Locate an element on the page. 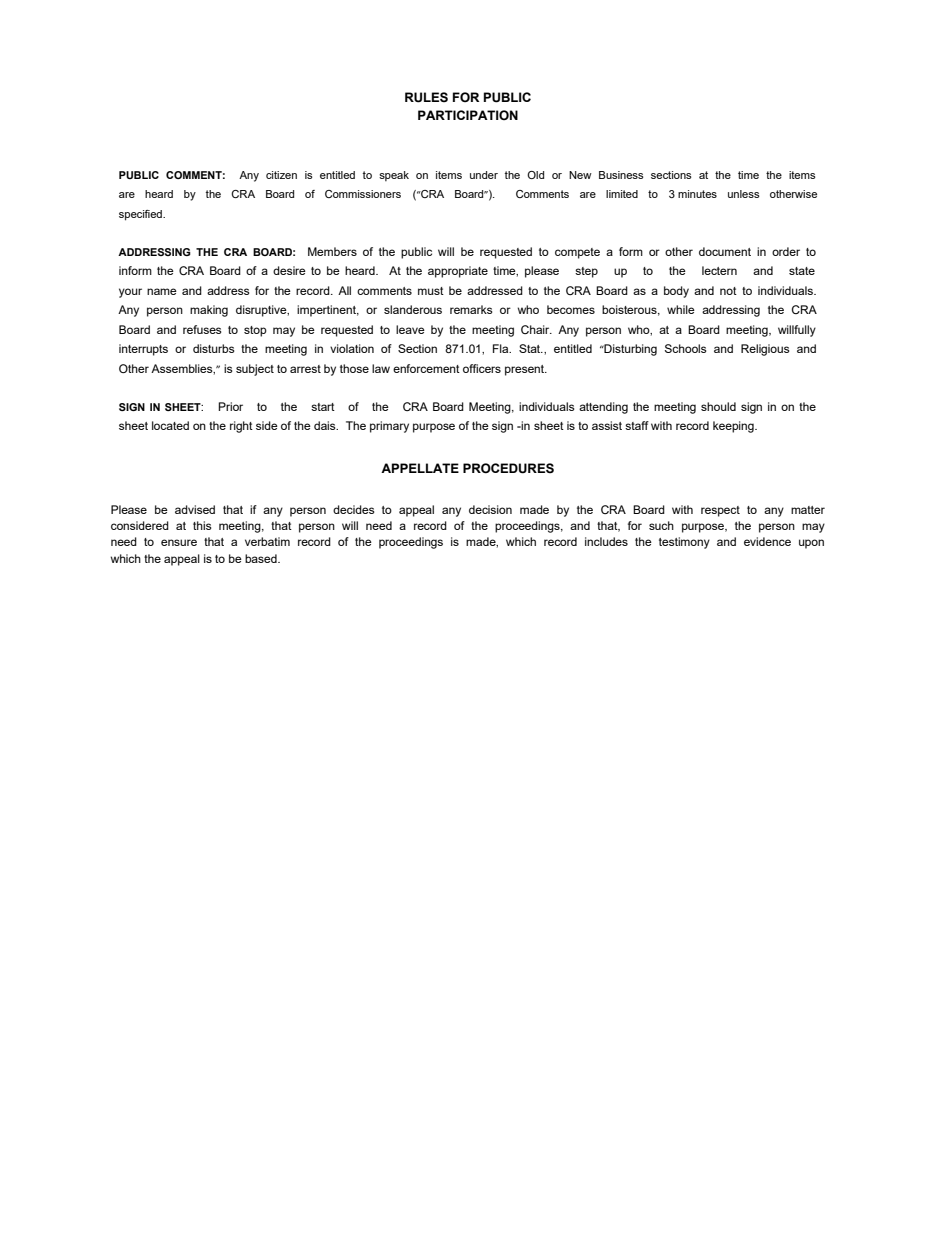 The width and height of the document is (952, 1233). evidence is located at coordinates (767, 541).
